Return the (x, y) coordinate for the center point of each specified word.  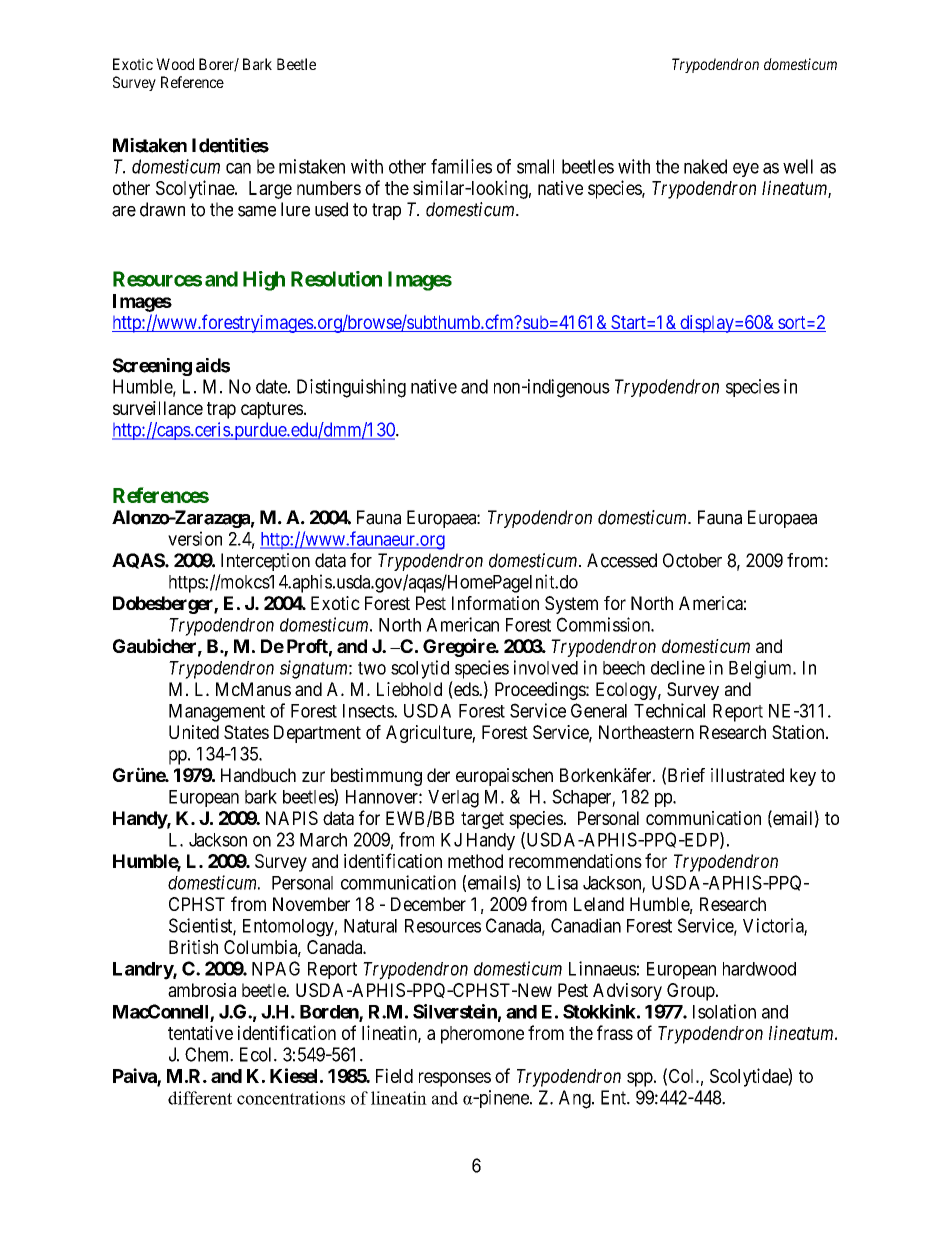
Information (495, 603)
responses (455, 1079)
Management (217, 713)
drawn (162, 209)
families (461, 166)
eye (746, 170)
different (200, 1098)
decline (678, 667)
